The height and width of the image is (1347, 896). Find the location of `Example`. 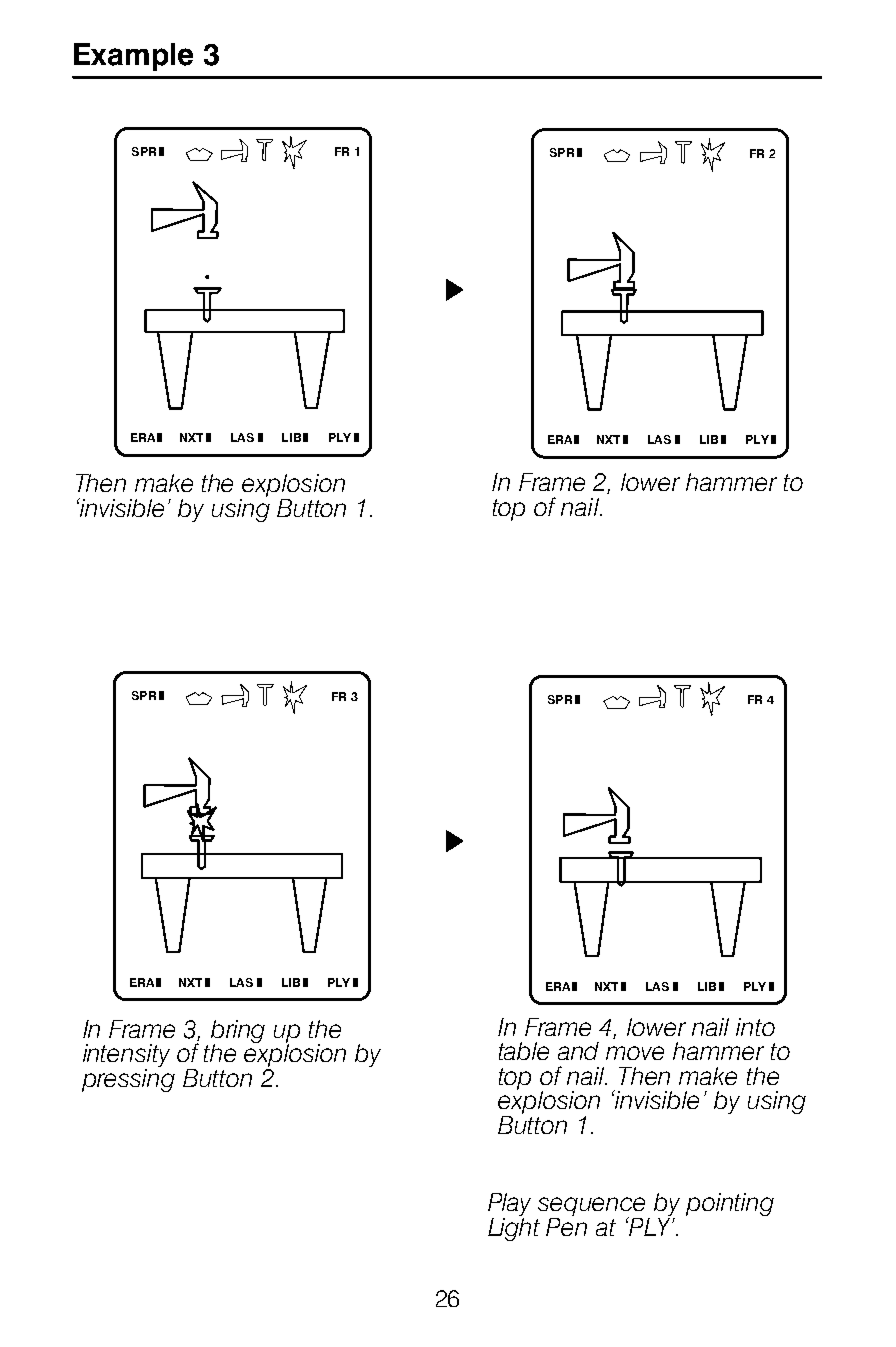

Example is located at coordinates (133, 57).
